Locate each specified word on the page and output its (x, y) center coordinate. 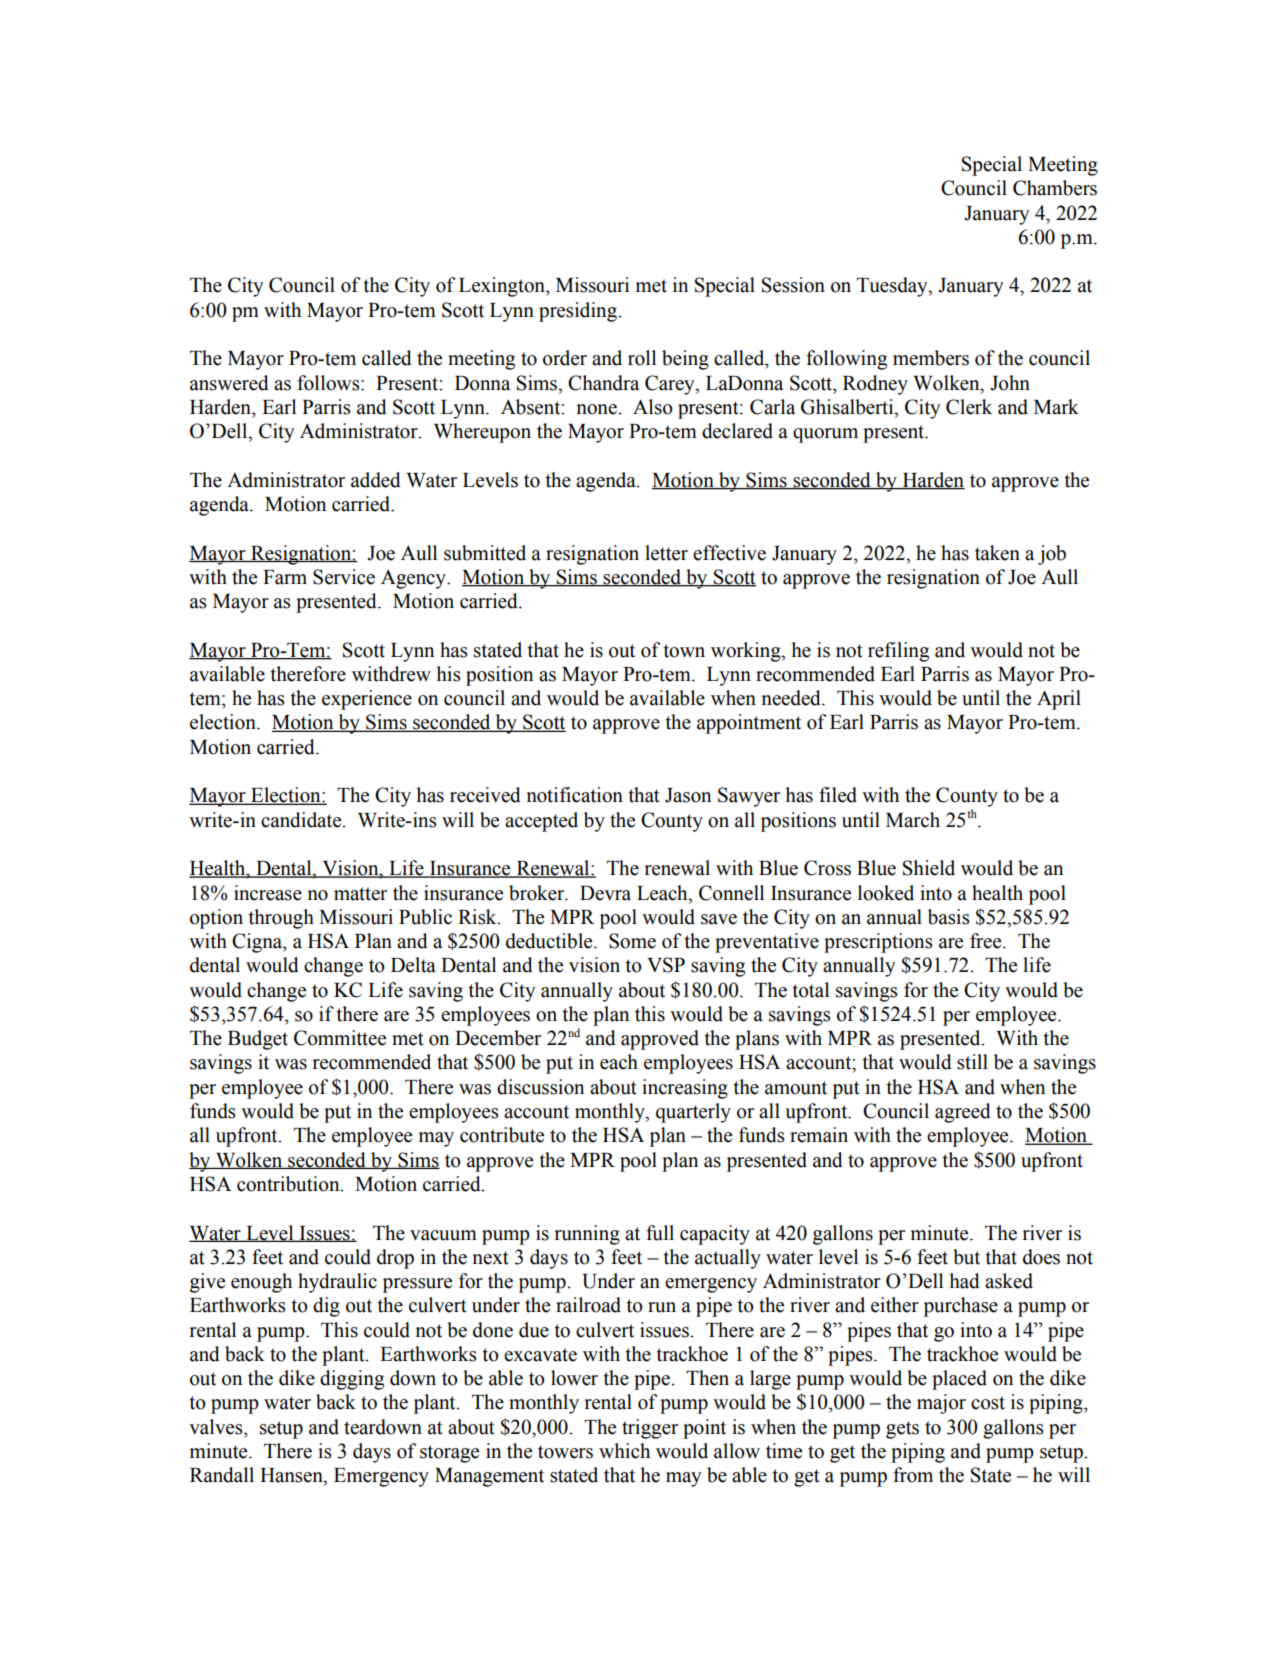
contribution (289, 1184)
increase (268, 893)
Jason (688, 795)
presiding (579, 312)
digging (352, 1380)
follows (329, 383)
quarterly (693, 1113)
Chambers (1055, 188)
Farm (285, 577)
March (913, 820)
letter (666, 553)
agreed (963, 1113)
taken (997, 553)
